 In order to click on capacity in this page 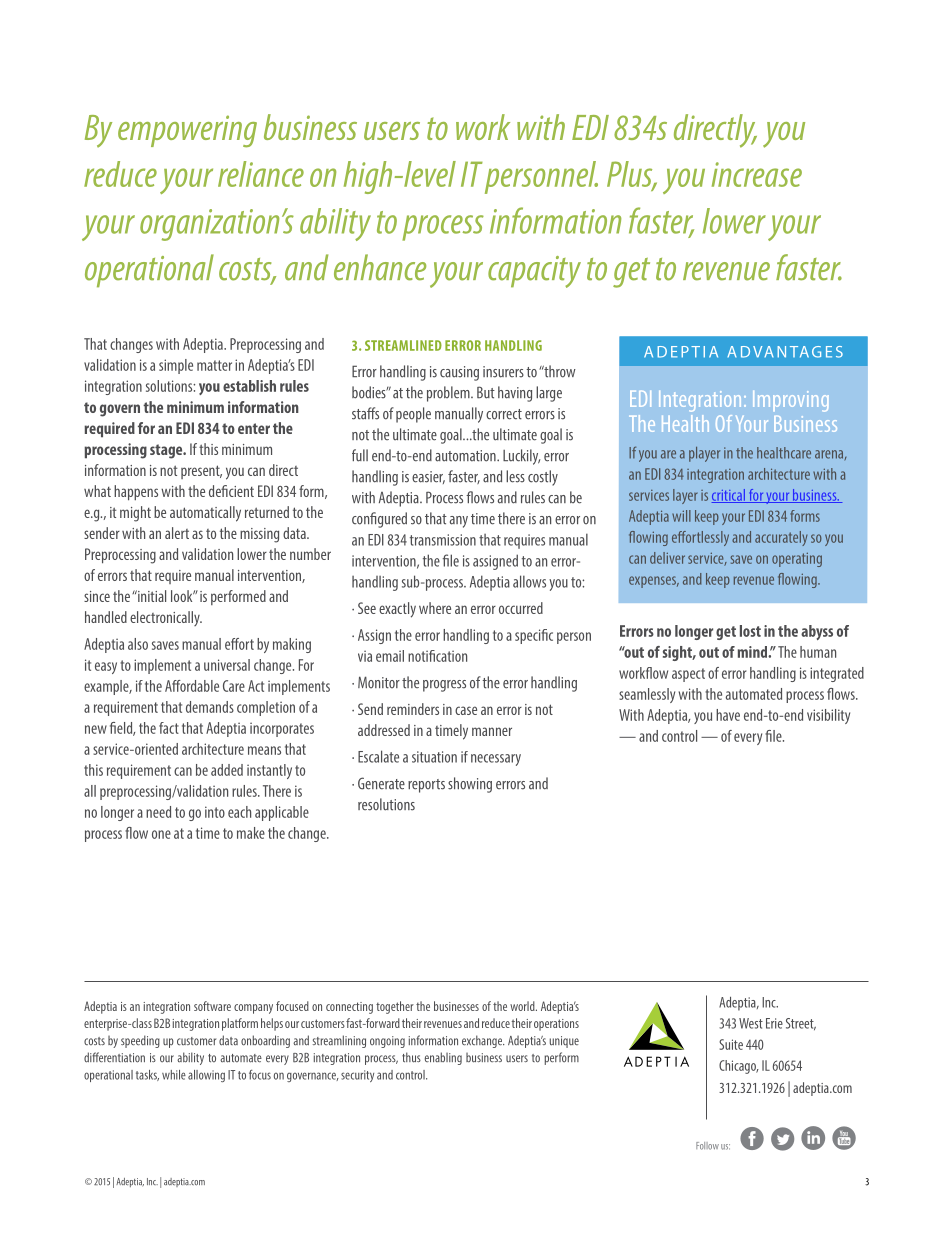, I will do `click(534, 272)`.
